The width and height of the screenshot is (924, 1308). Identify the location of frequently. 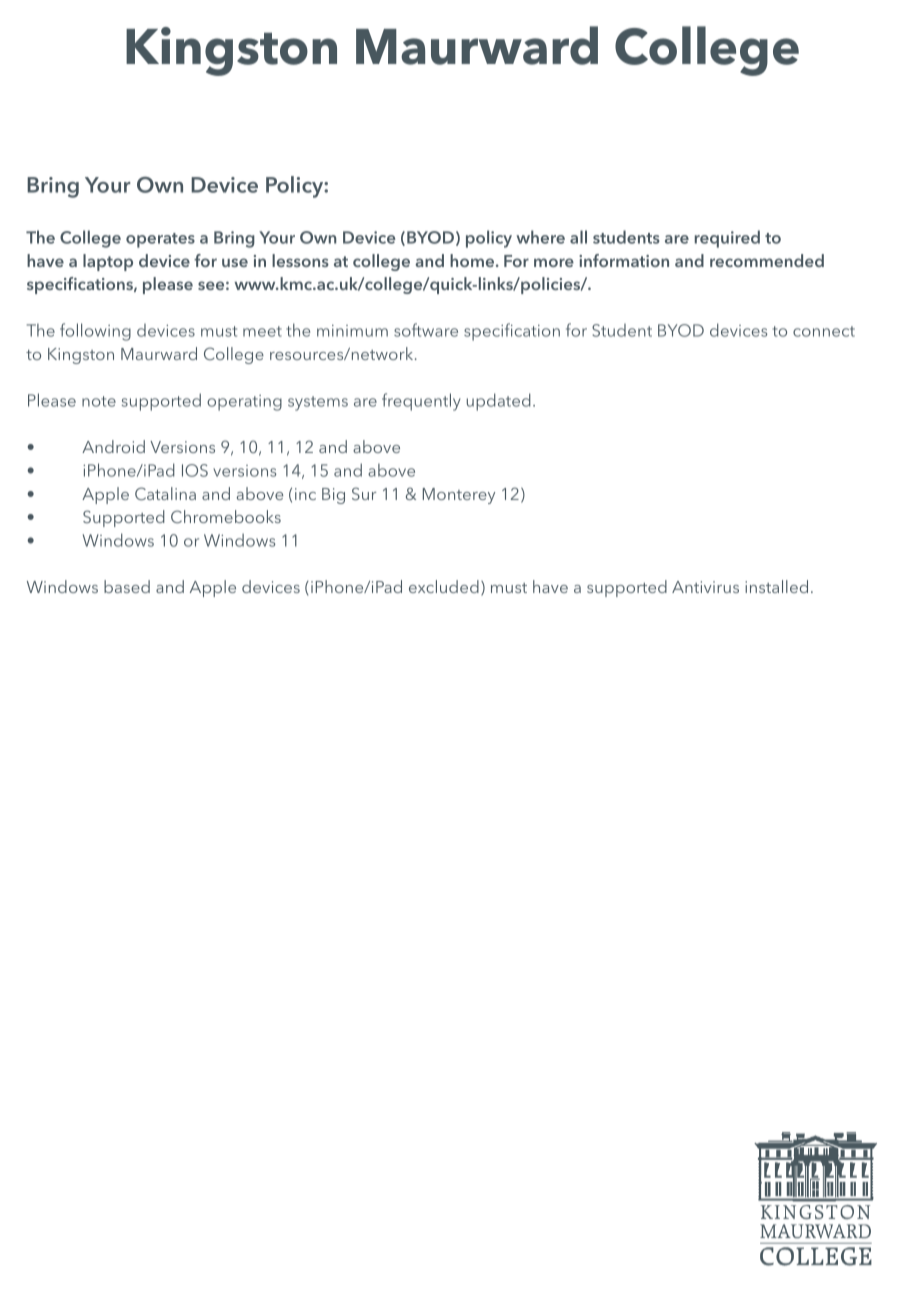
(421, 402).
